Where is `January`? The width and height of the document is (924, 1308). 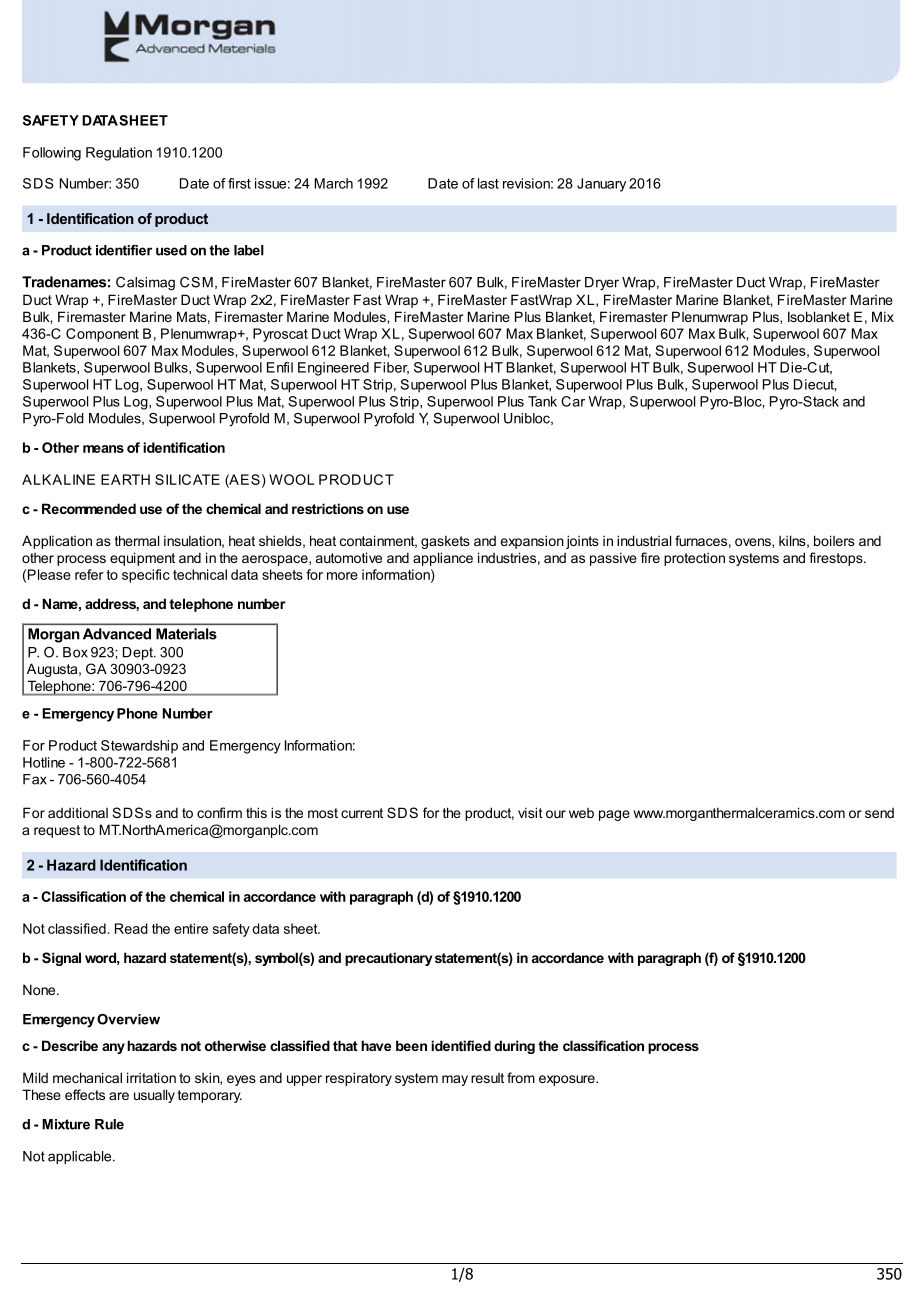
January is located at coordinates (601, 185).
